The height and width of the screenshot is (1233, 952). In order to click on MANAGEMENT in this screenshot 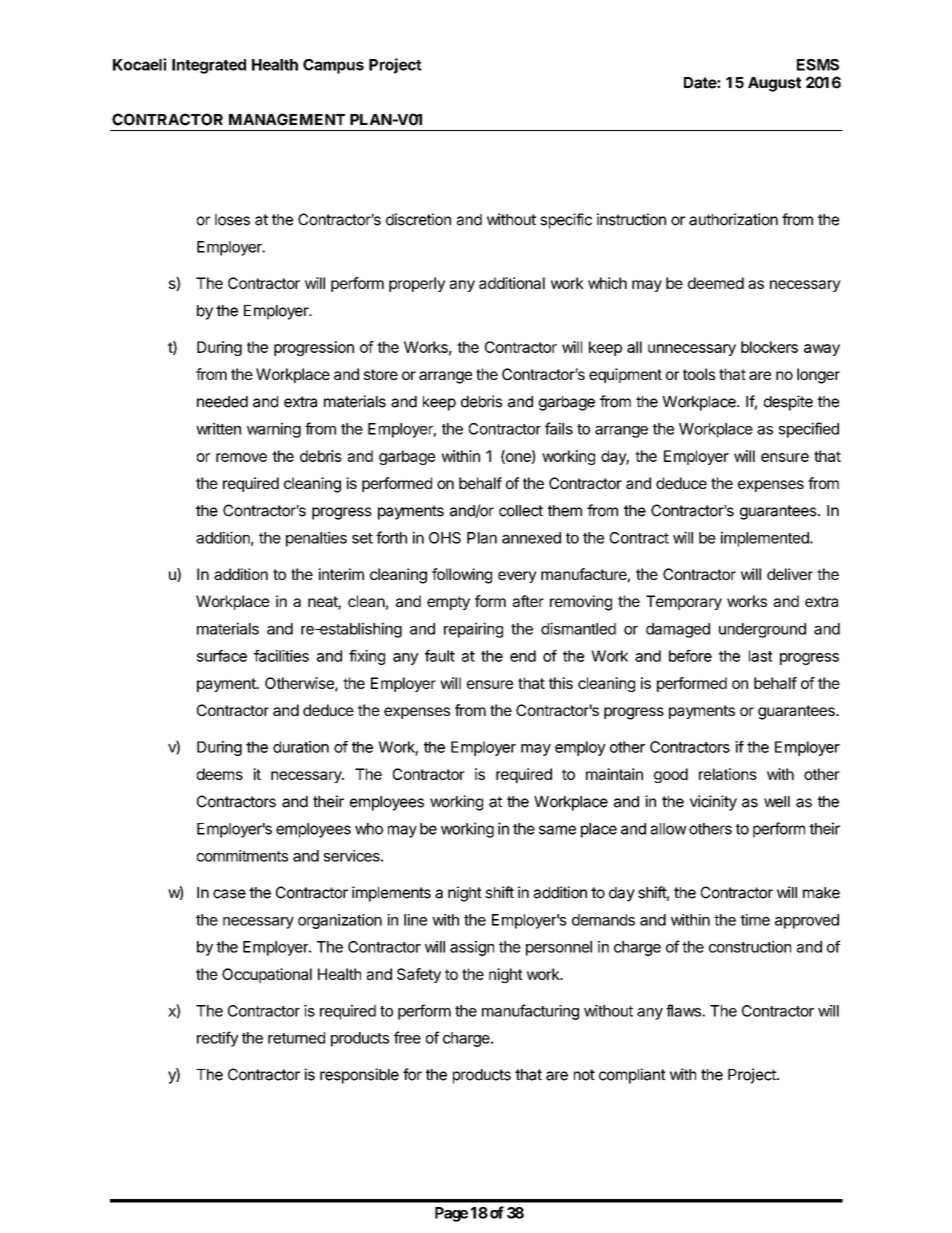, I will do `click(287, 119)`.
